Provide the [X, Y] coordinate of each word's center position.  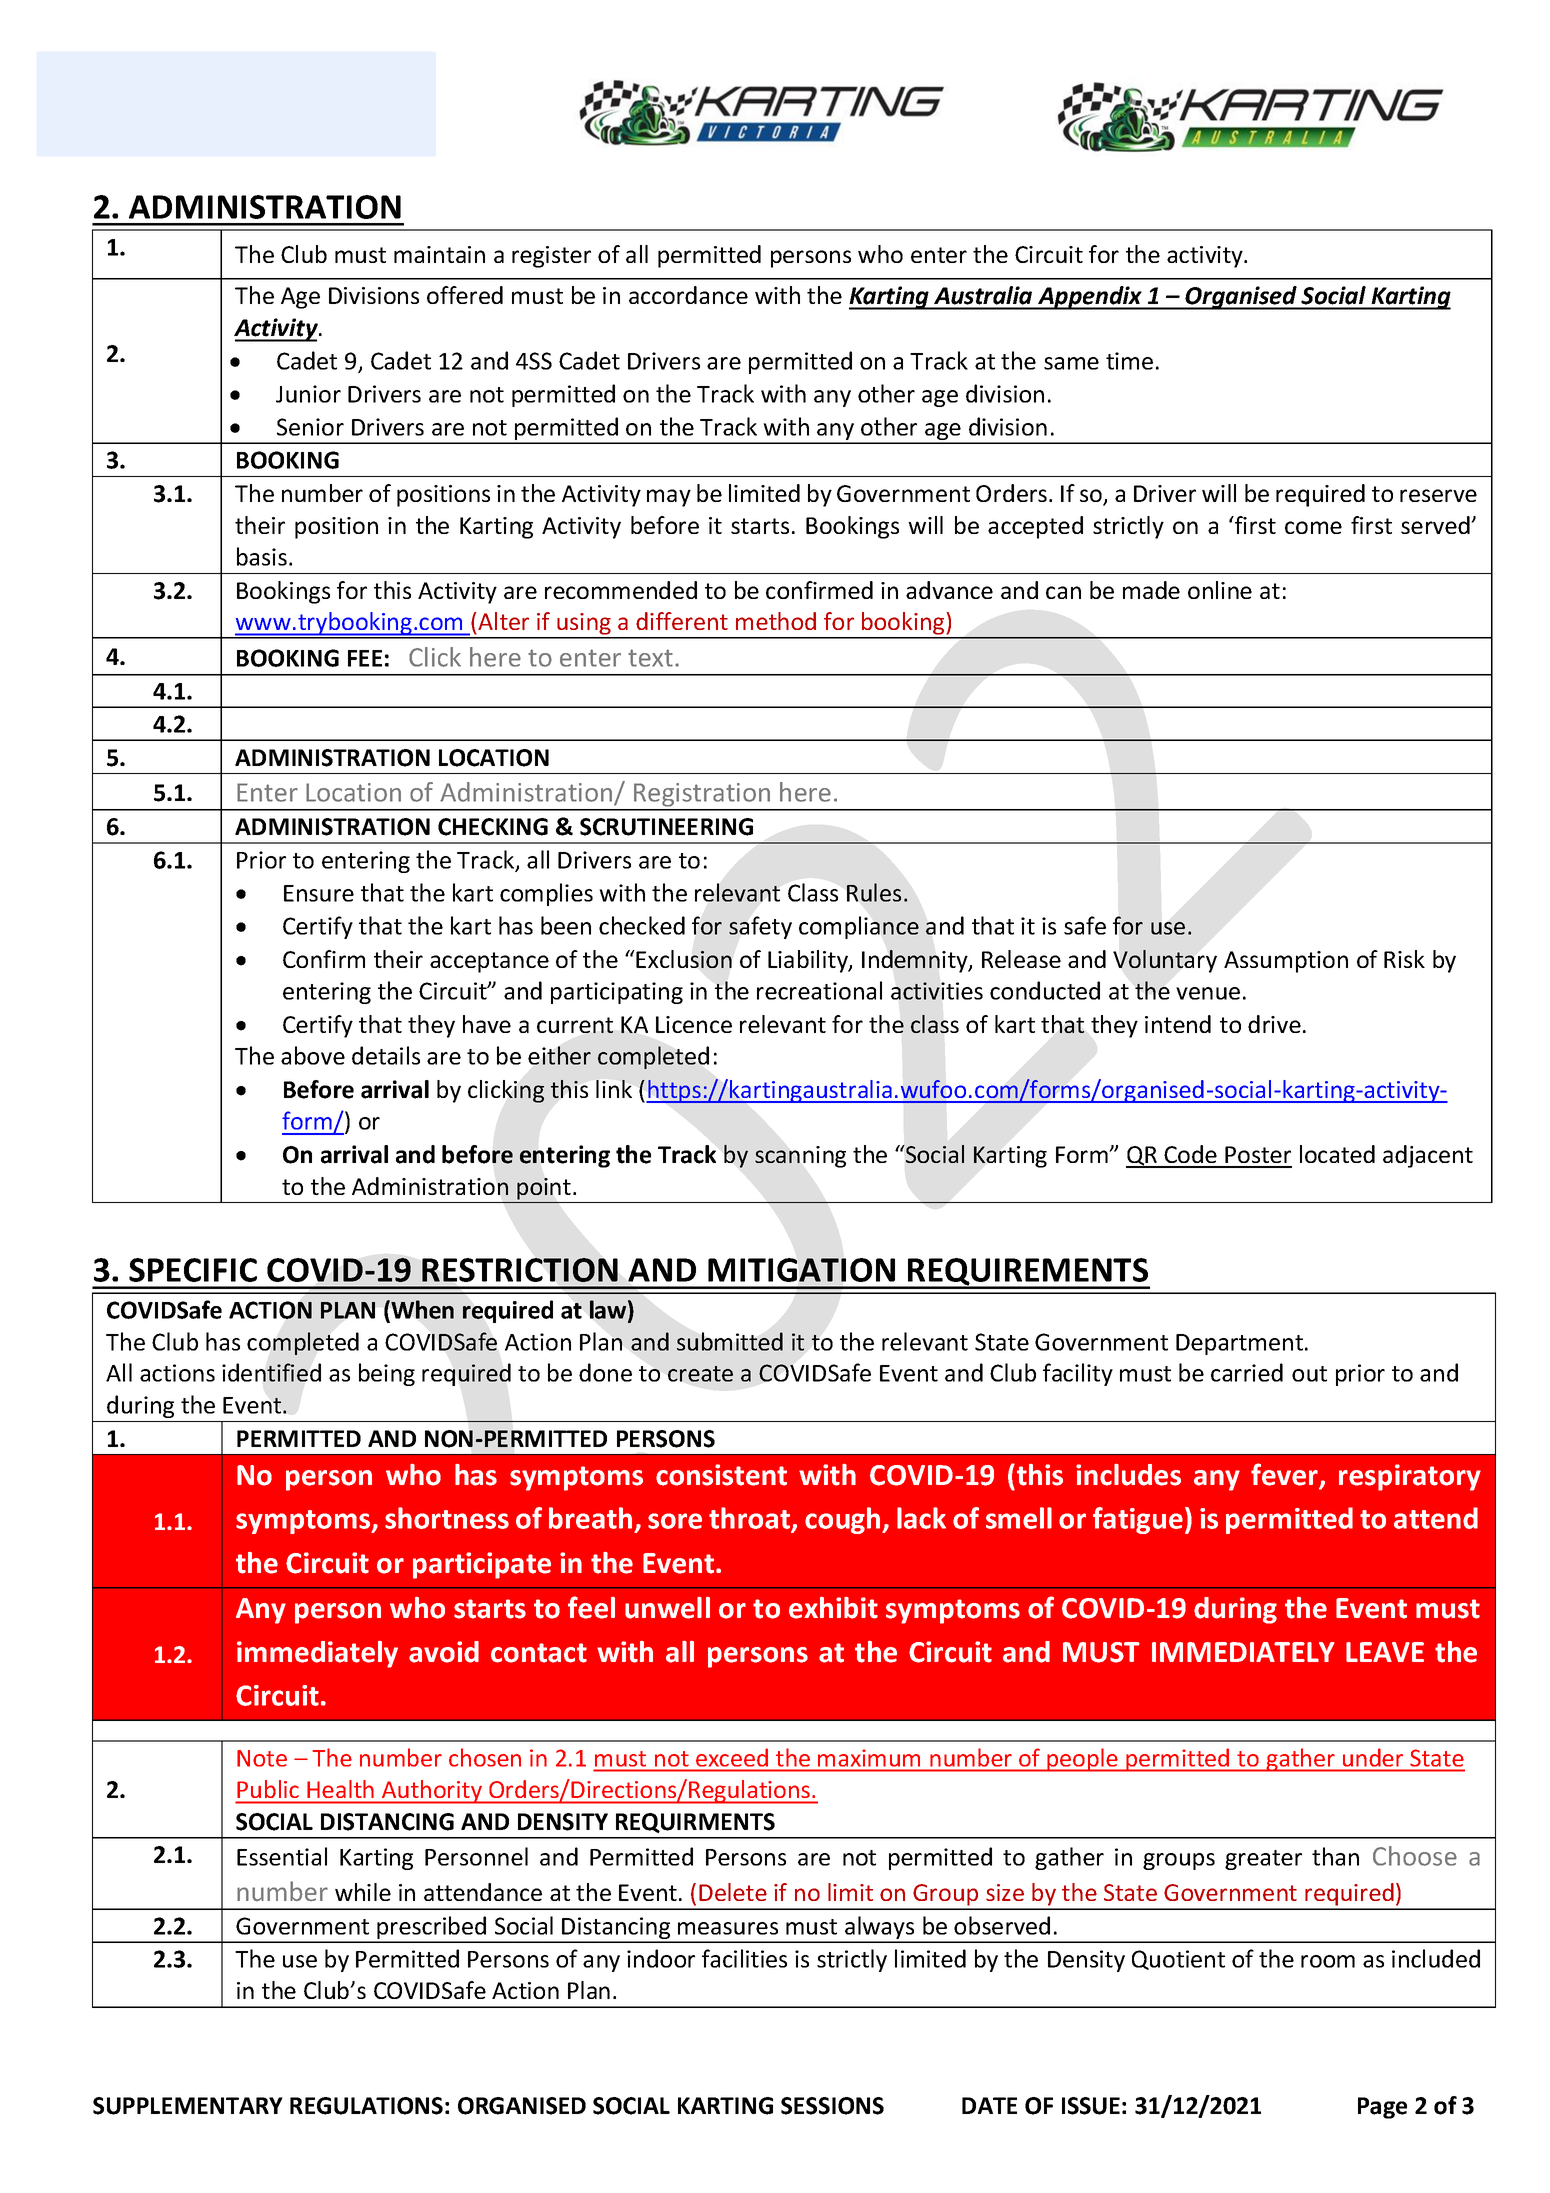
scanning [800, 1157]
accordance [688, 295]
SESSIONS [832, 2106]
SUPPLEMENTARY [188, 2106]
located [1337, 1154]
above [313, 1055]
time [1129, 361]
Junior [308, 394]
